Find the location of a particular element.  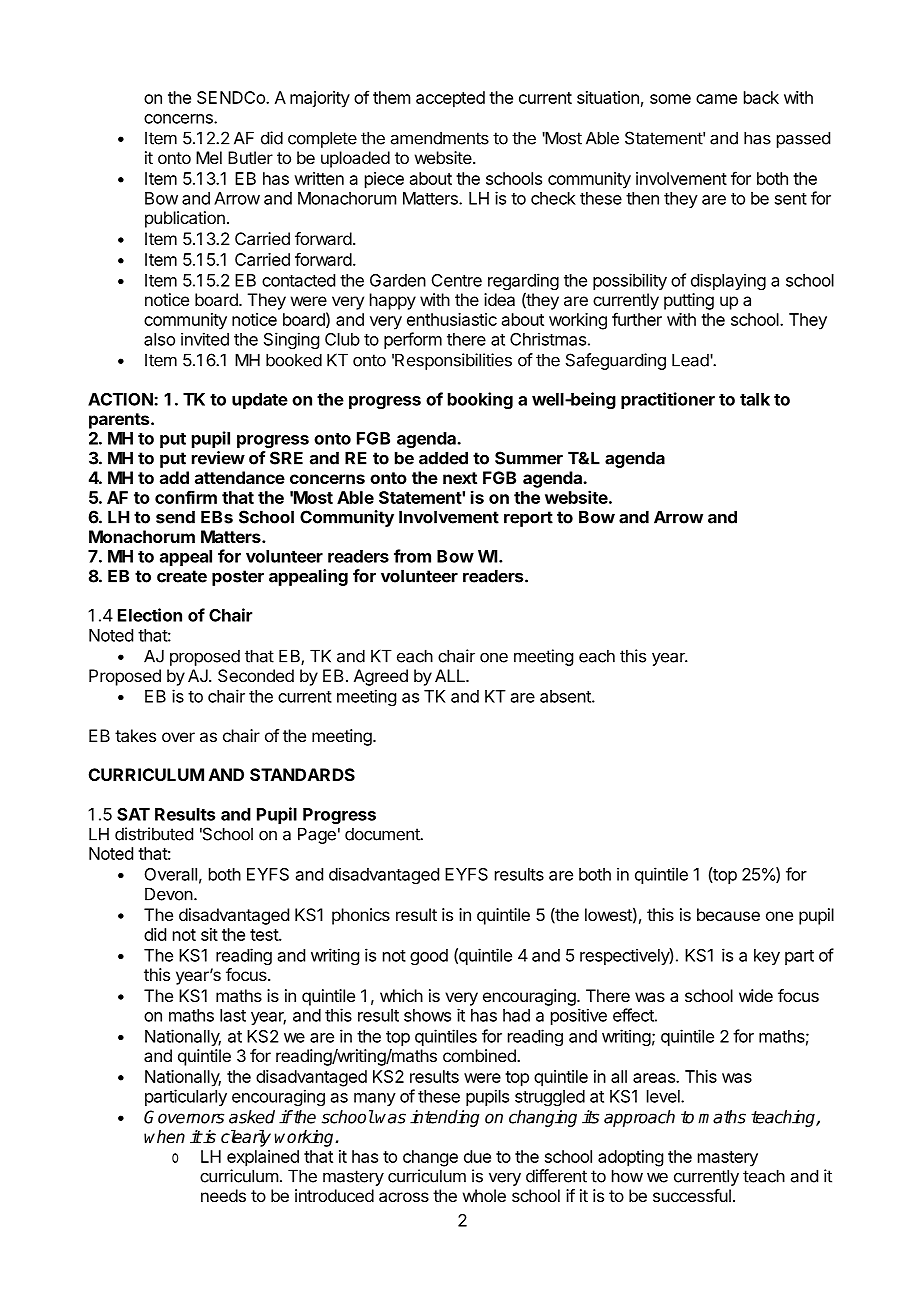

successful is located at coordinates (692, 1195).
